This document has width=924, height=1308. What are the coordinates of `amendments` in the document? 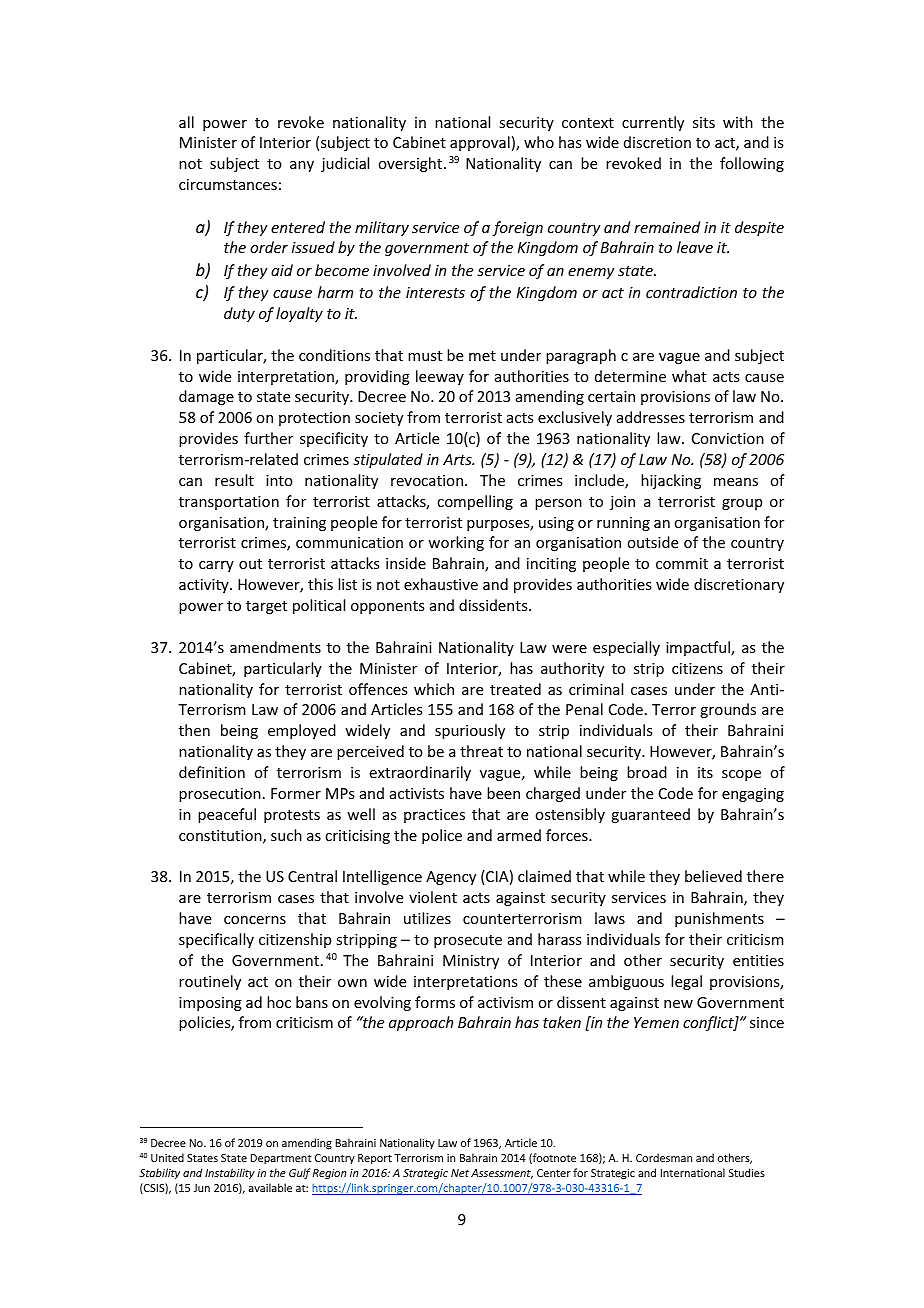 It's located at (275, 647).
